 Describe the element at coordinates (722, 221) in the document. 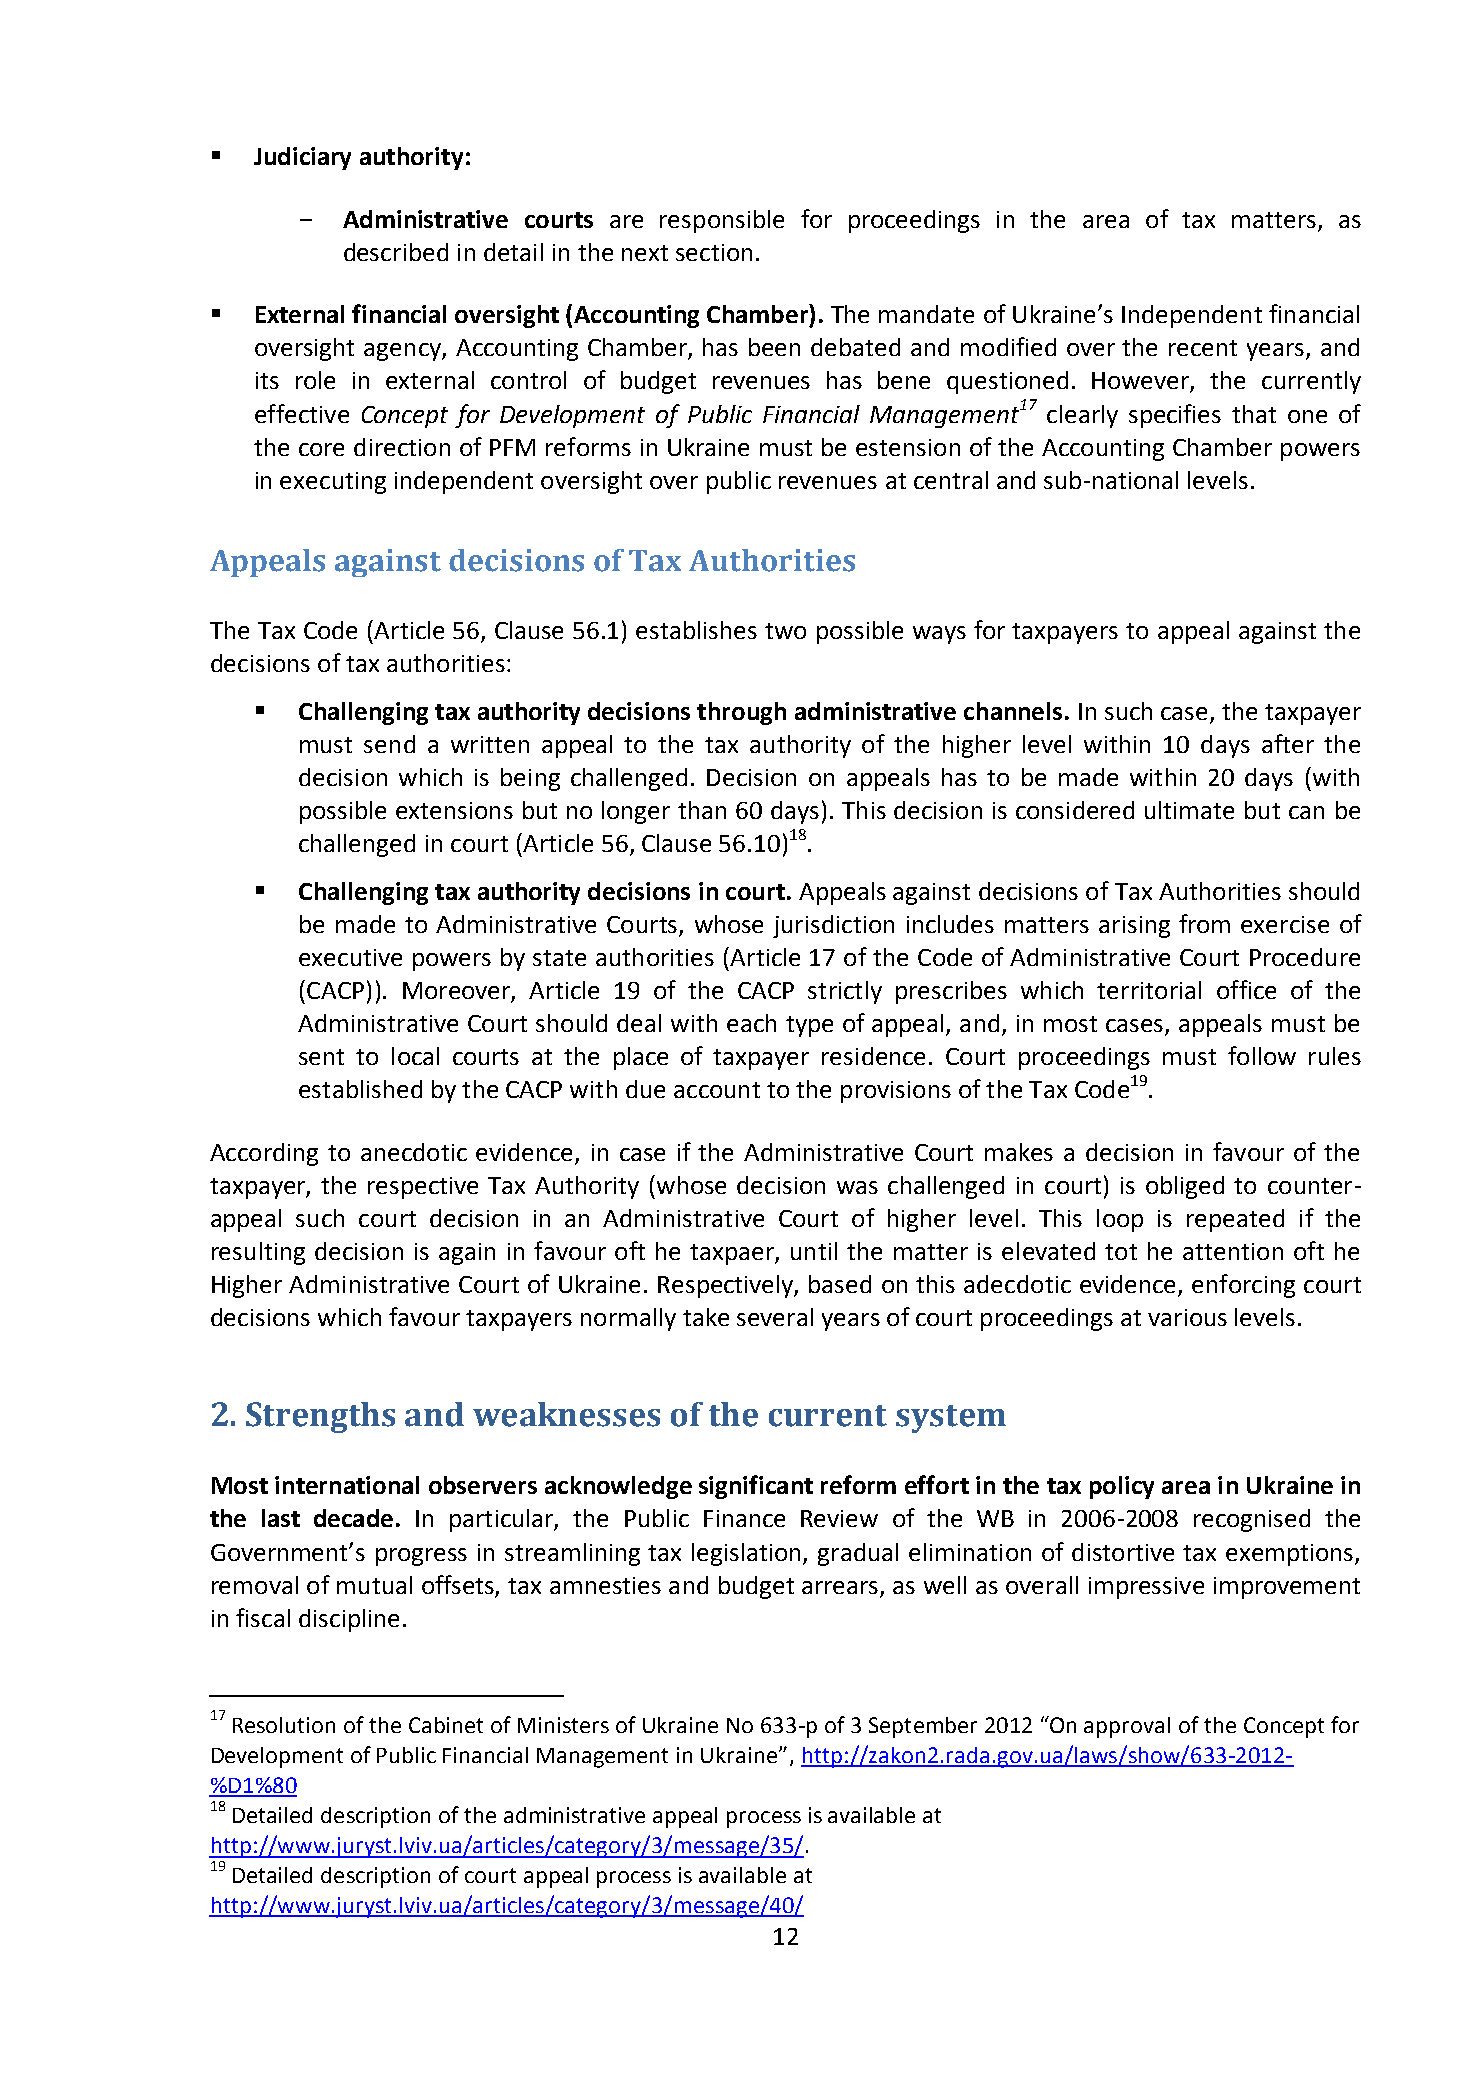

I see `responsible` at that location.
